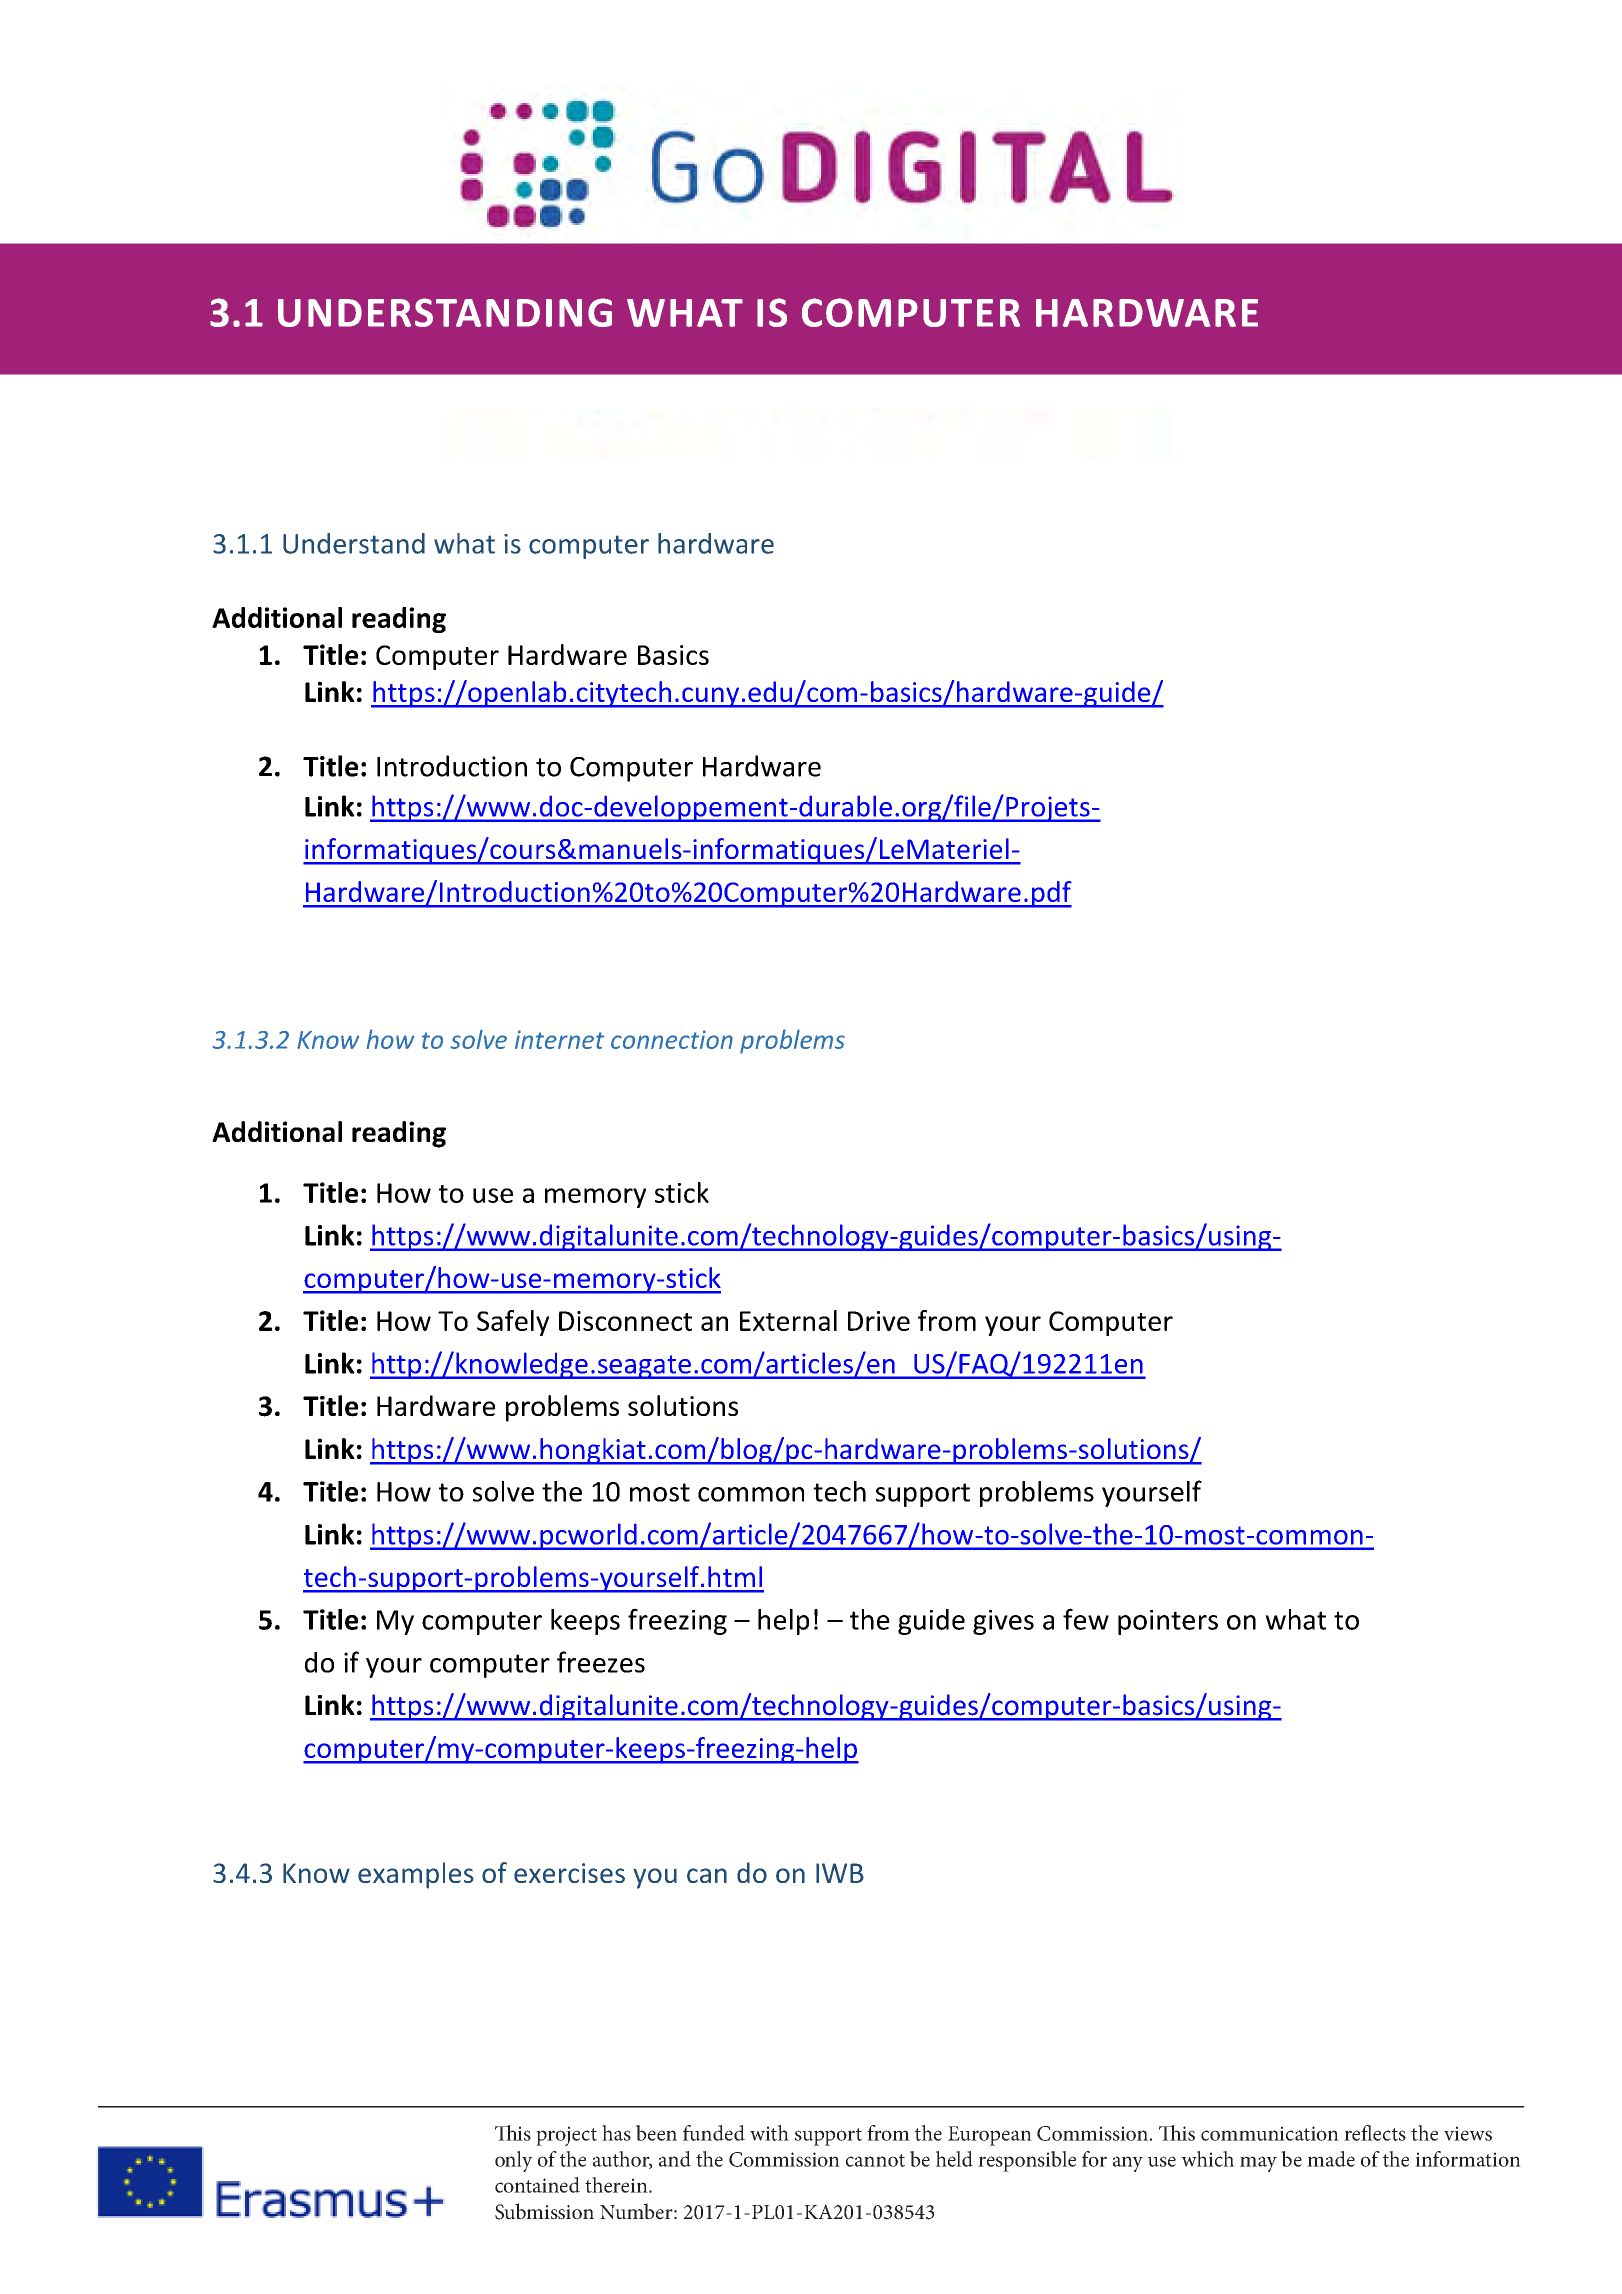 Image resolution: width=1622 pixels, height=2294 pixels. What do you see at coordinates (513, 1323) in the screenshot?
I see `Safely` at bounding box center [513, 1323].
